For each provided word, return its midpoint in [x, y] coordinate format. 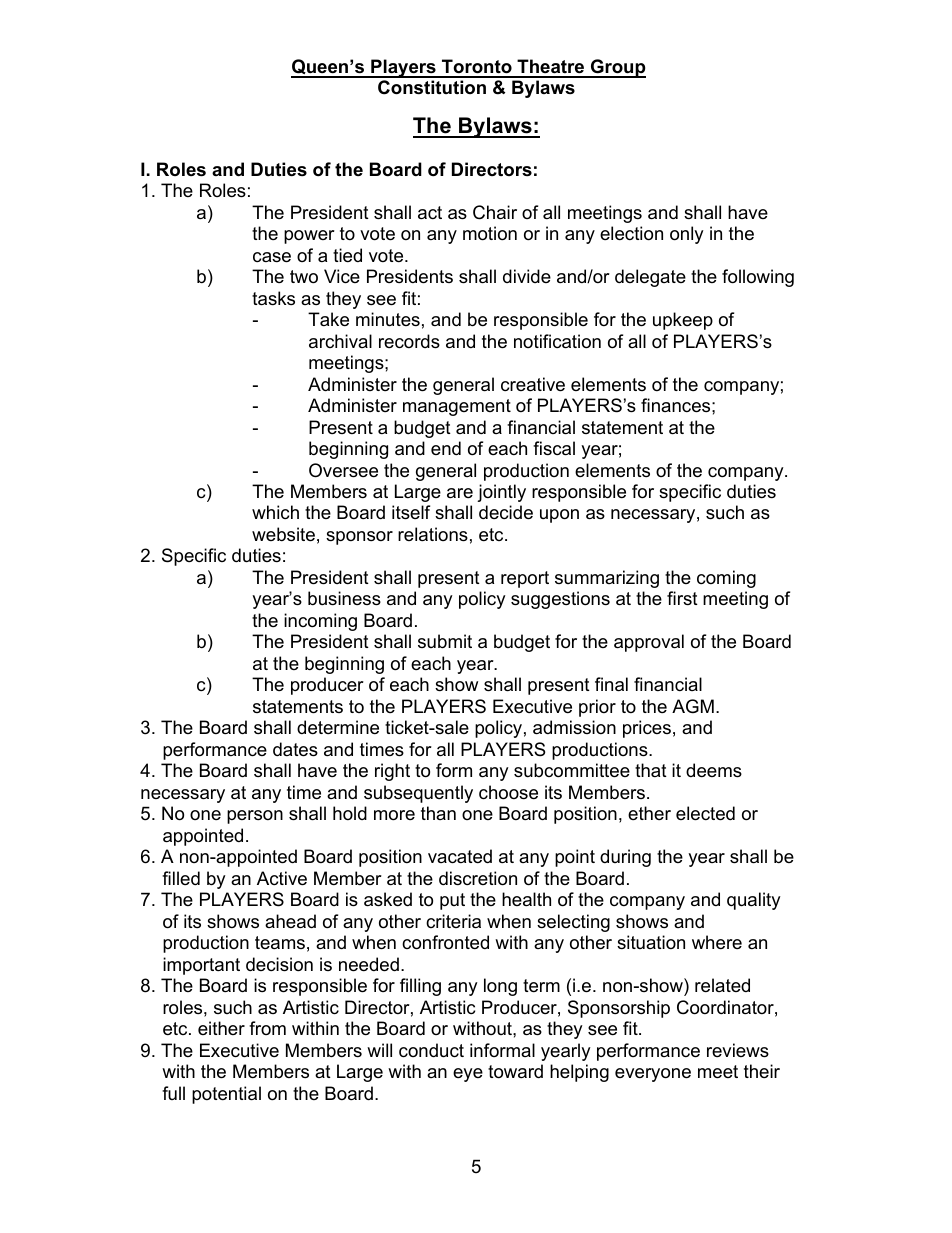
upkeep [683, 321]
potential [226, 1095]
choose [508, 792]
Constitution [432, 87]
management [457, 407]
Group [617, 68]
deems [714, 770]
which [275, 512]
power [309, 237]
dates [295, 749]
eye [468, 1075]
